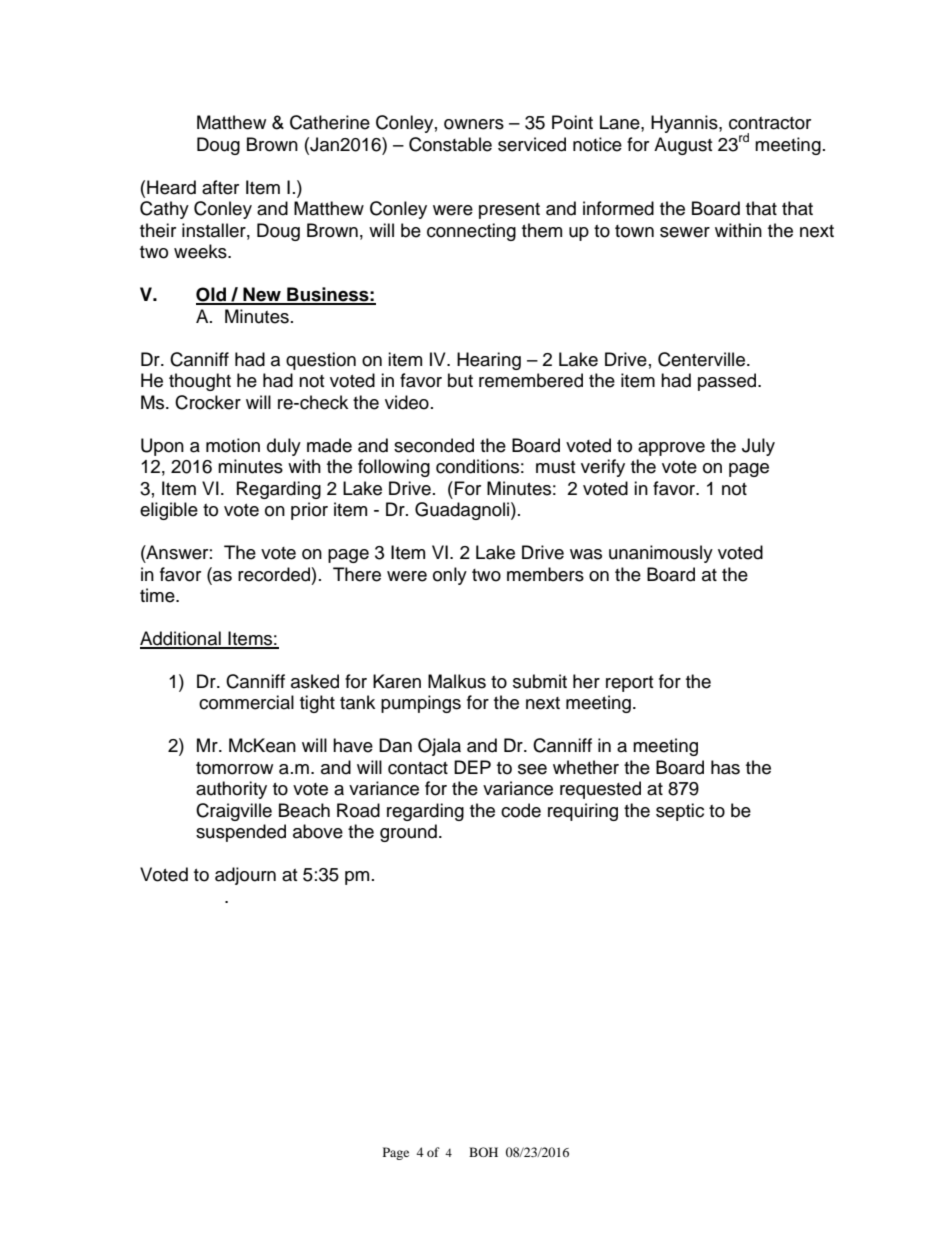 This screenshot has height=1233, width=952. I want to click on thought, so click(200, 382).
